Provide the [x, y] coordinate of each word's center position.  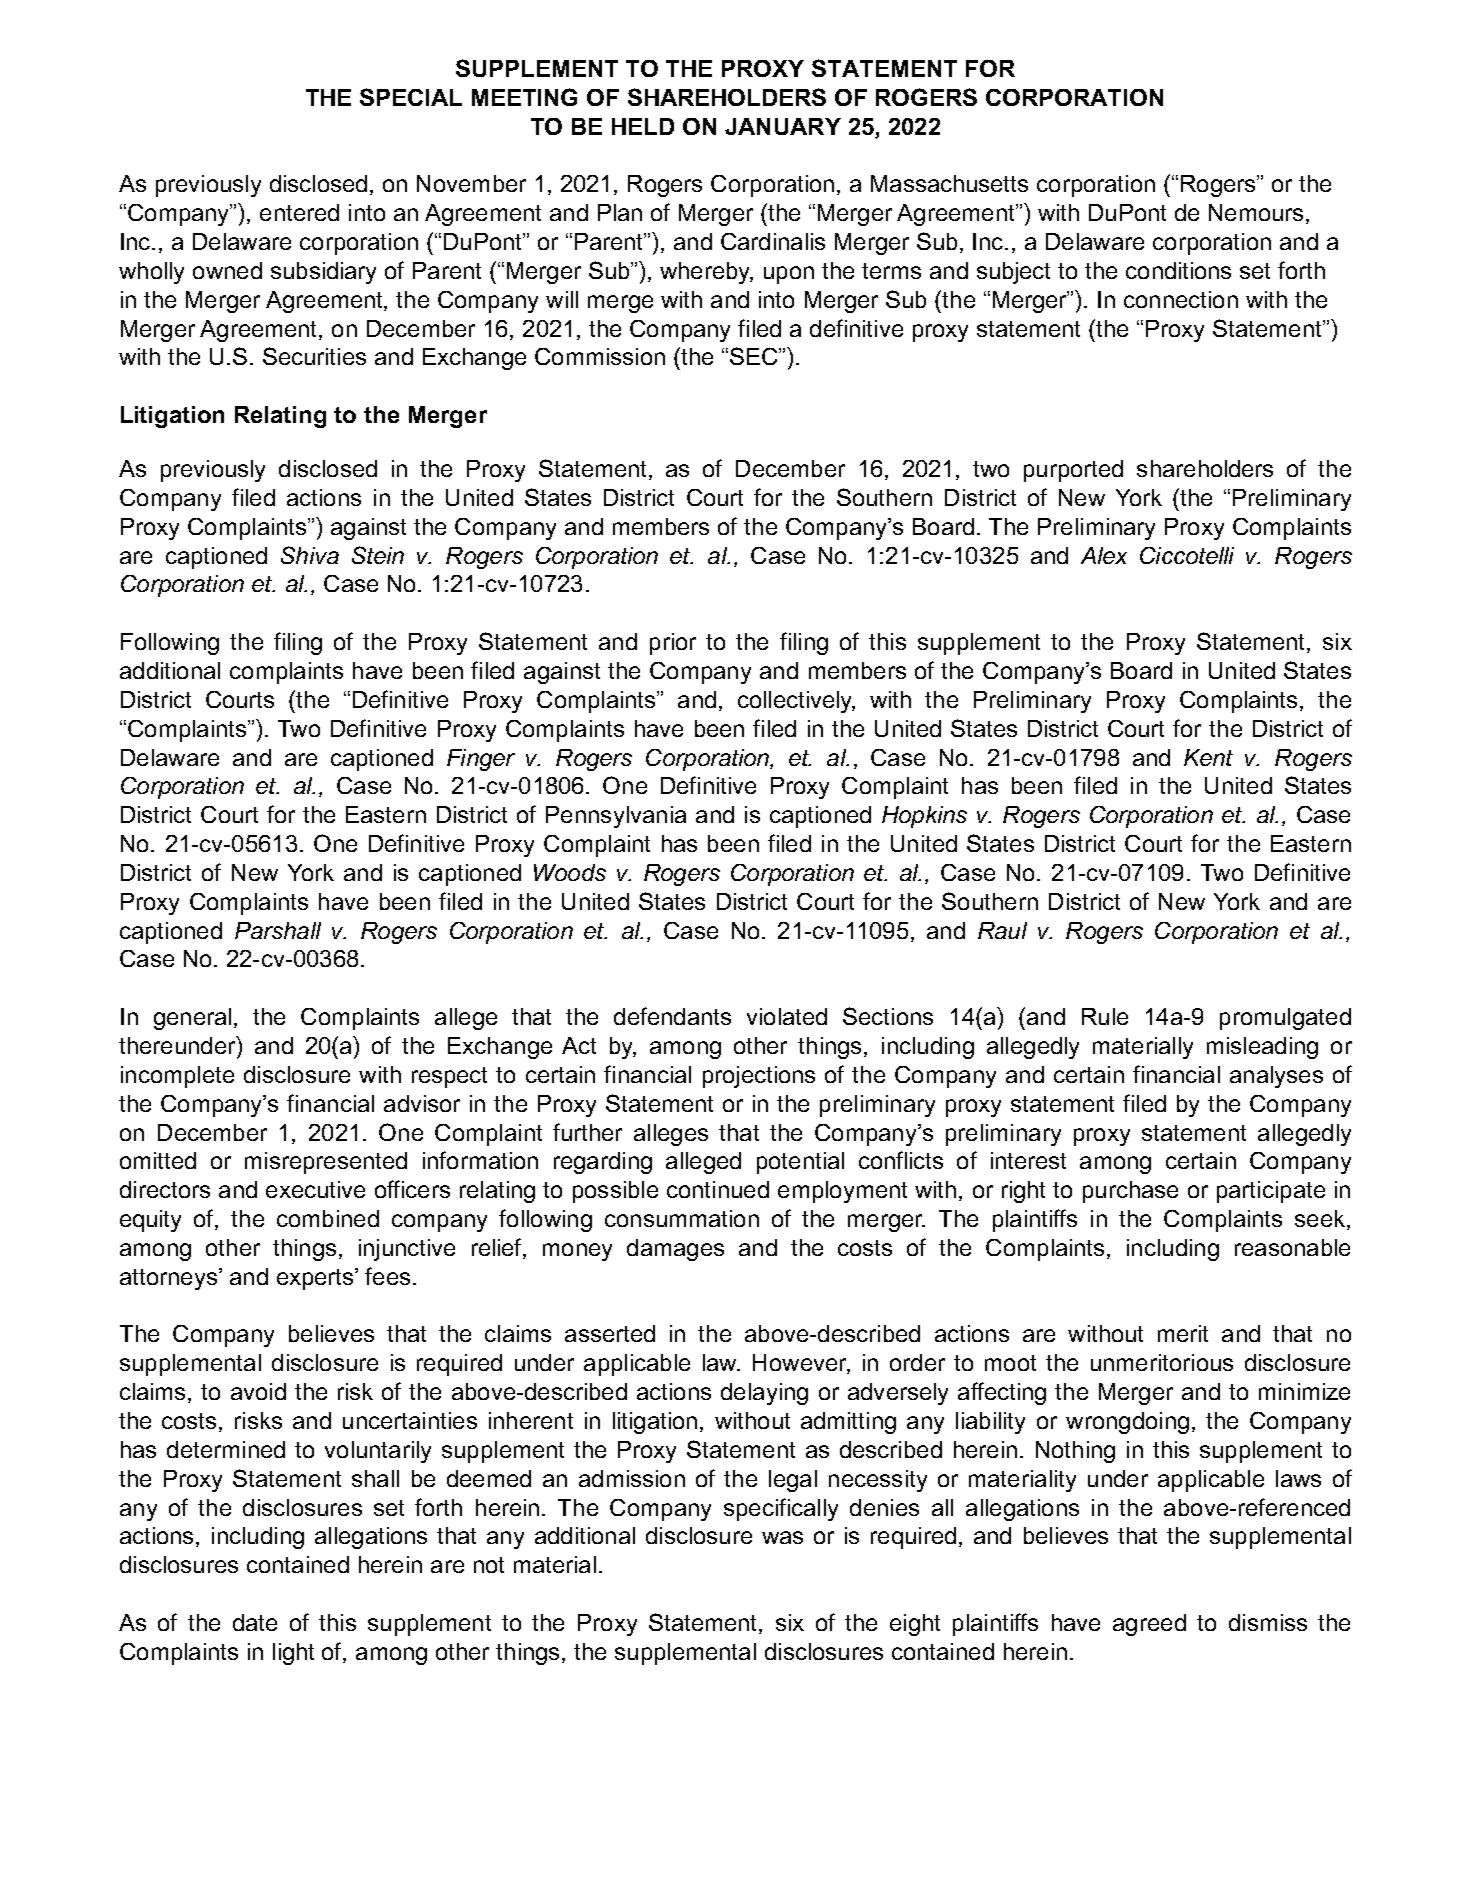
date [255, 1622]
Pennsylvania [616, 817]
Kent [1208, 757]
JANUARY [783, 126]
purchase [1130, 1192]
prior [673, 644]
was [782, 1537]
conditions [1178, 270]
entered [299, 212]
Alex [1104, 555]
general [192, 1019]
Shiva [310, 555]
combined [328, 1218]
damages [675, 1250]
